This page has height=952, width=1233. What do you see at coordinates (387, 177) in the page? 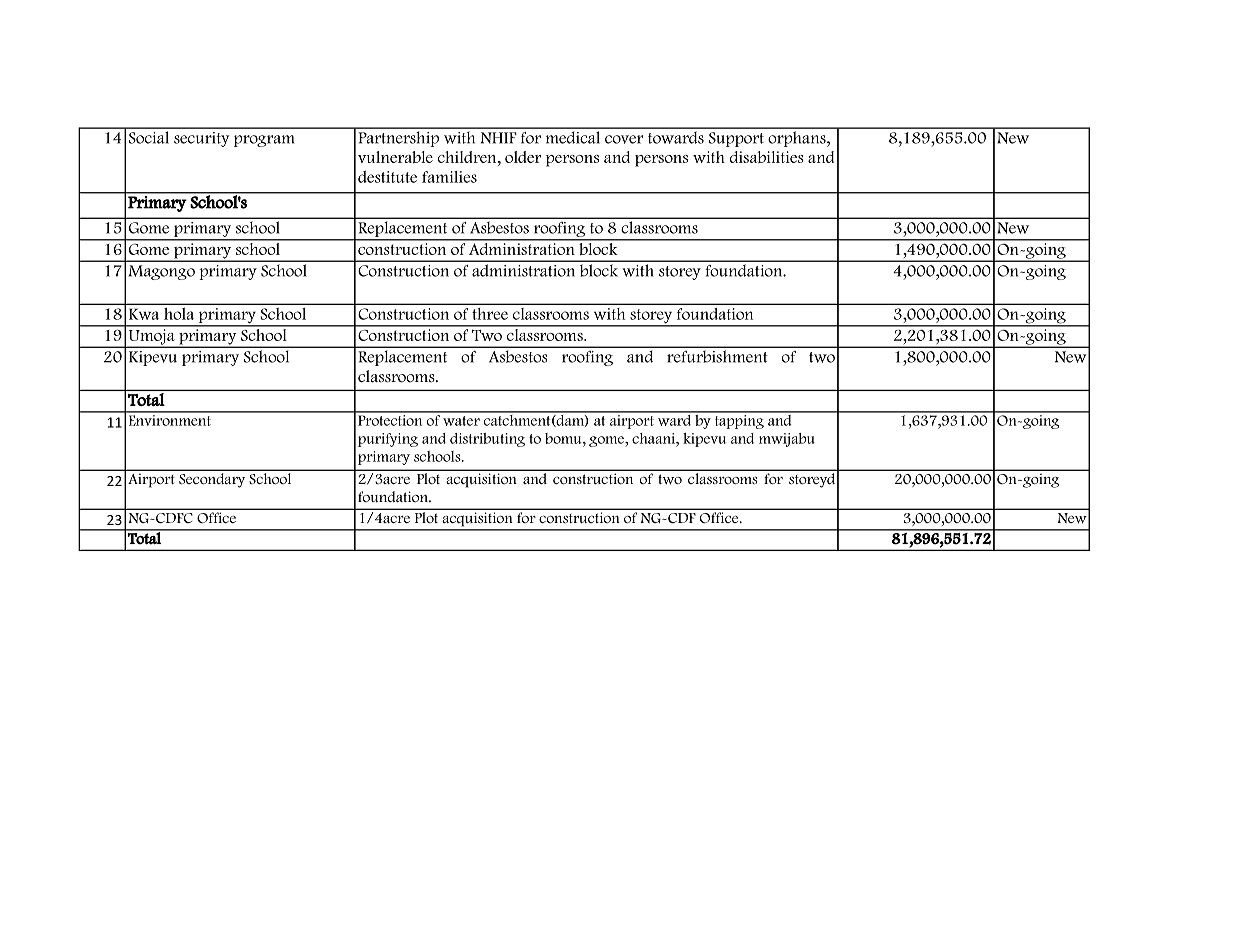
I see `destitute` at bounding box center [387, 177].
